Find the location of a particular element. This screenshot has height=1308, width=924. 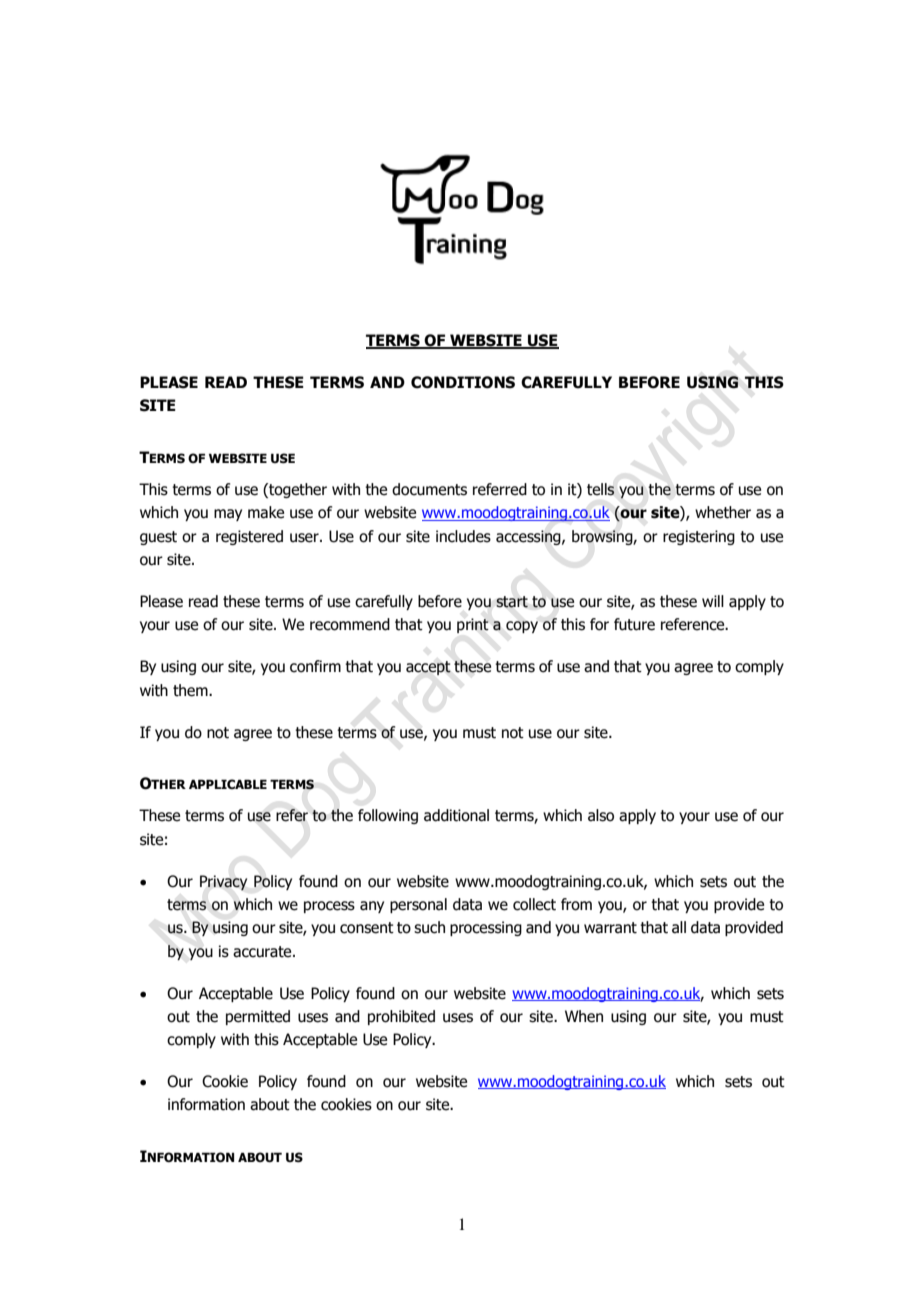

includes is located at coordinates (463, 536).
